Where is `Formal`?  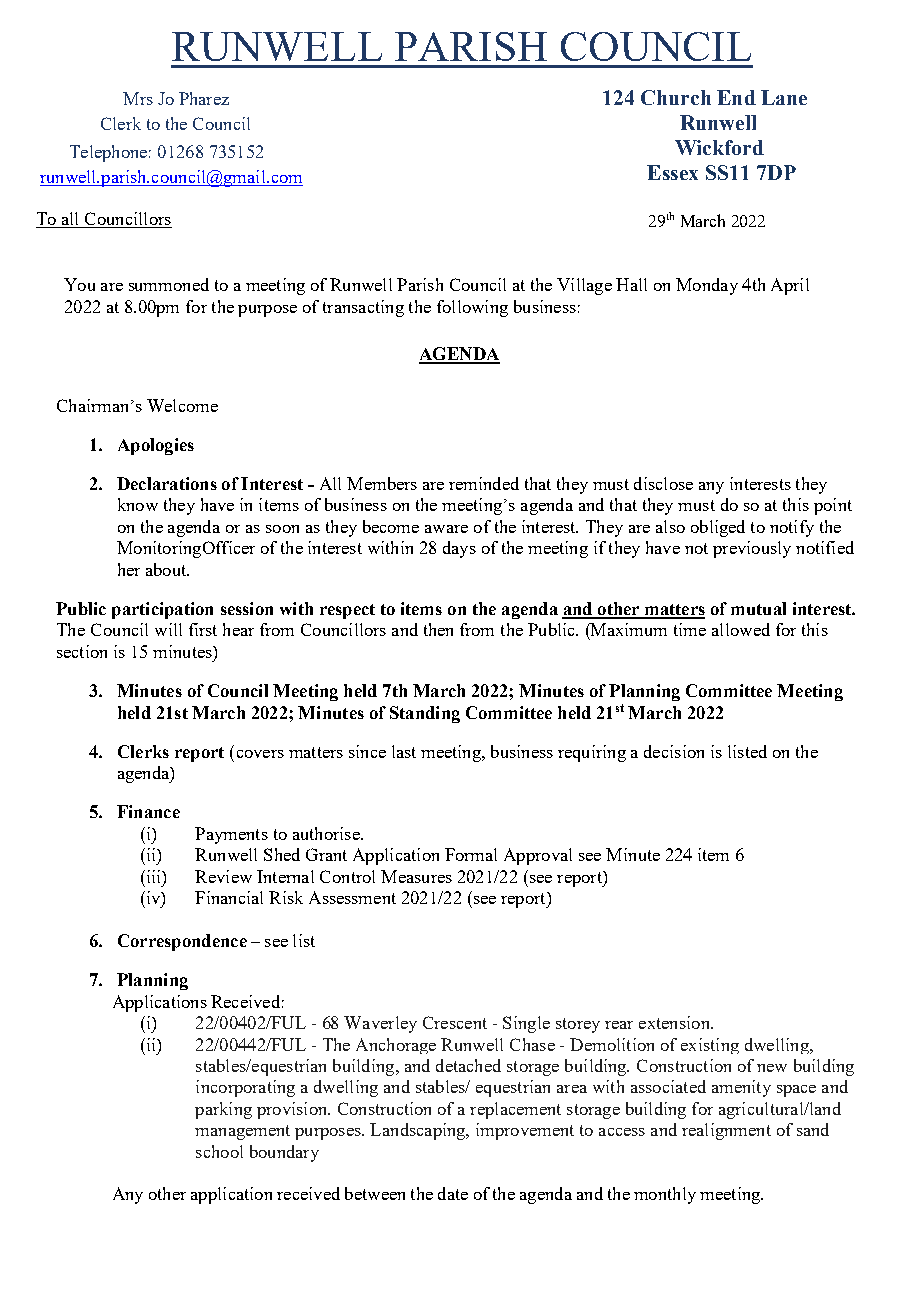 Formal is located at coordinates (471, 854).
